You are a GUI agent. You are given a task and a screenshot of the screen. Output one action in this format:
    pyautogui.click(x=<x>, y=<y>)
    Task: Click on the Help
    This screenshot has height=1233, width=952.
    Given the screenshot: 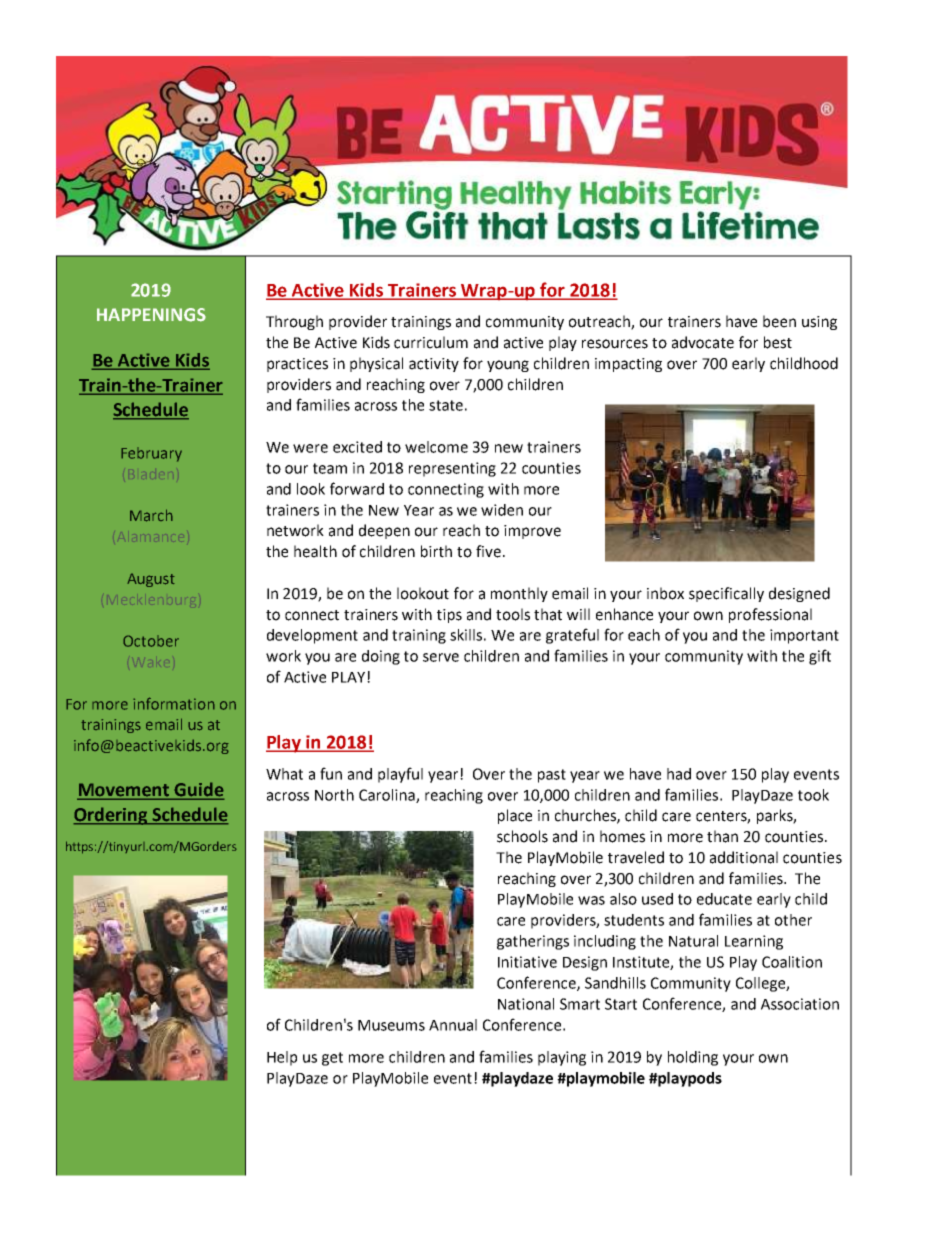 What is the action you would take?
    pyautogui.click(x=282, y=1058)
